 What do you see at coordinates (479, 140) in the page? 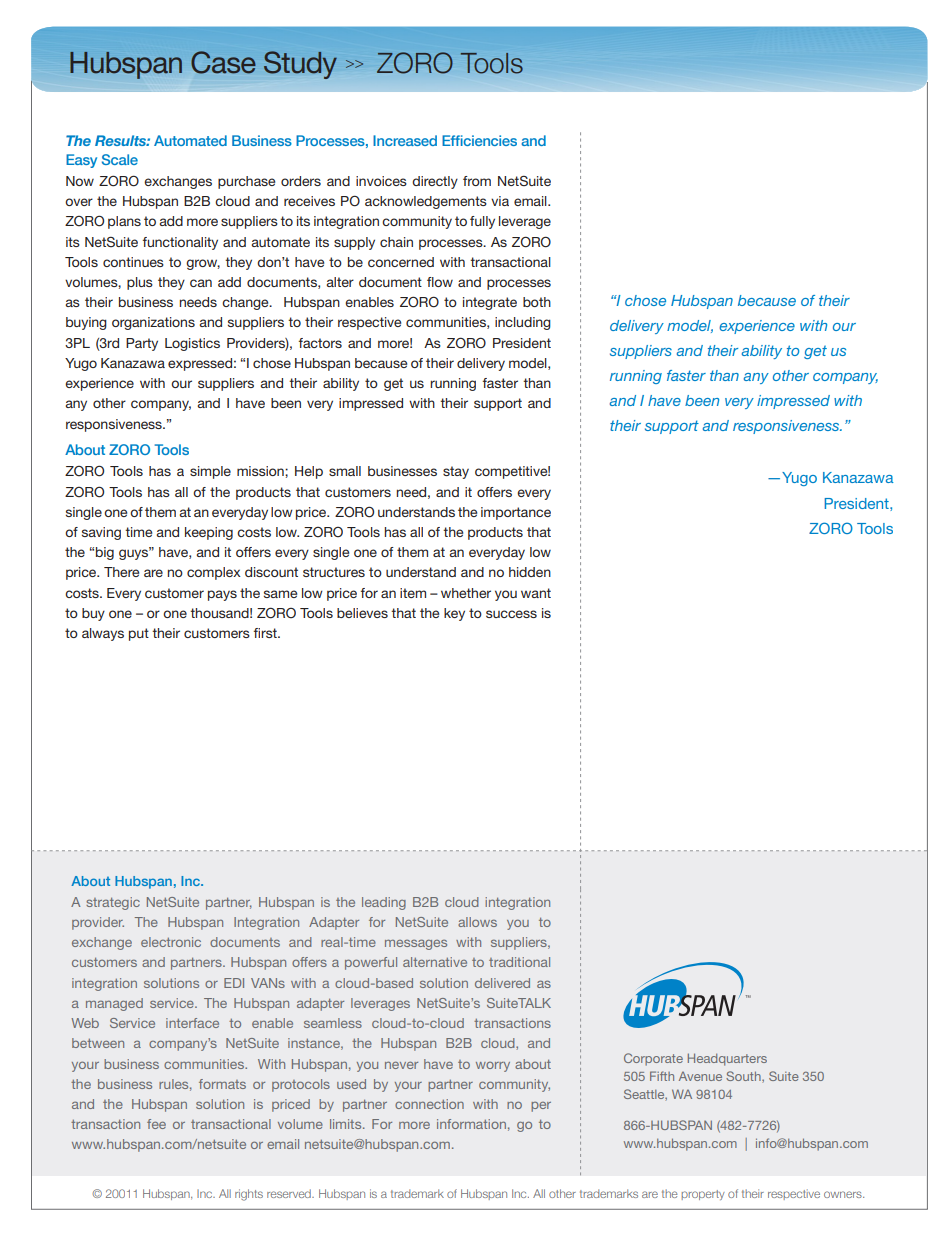
I see `Efficiencies` at bounding box center [479, 140].
